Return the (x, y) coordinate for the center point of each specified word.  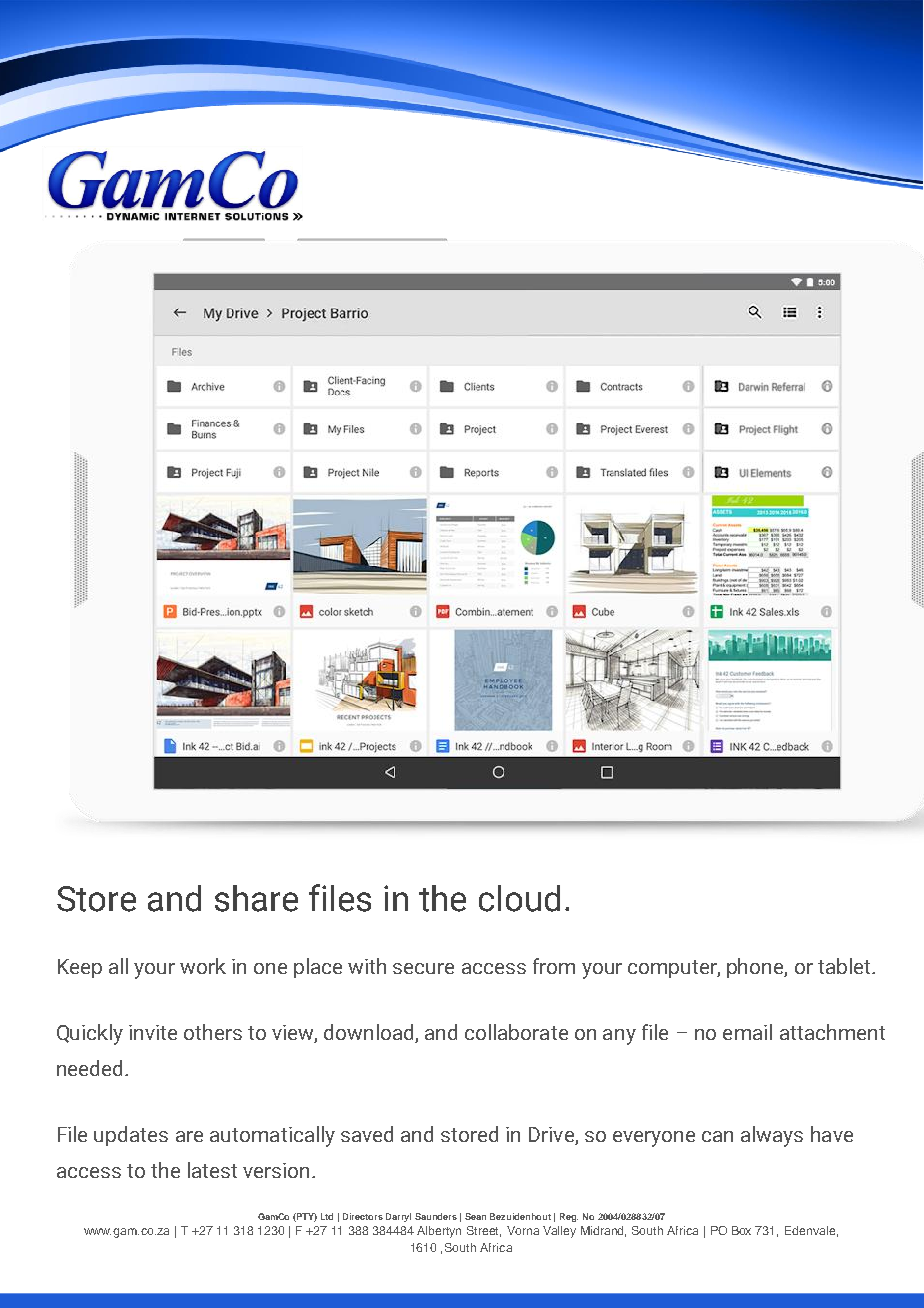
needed (89, 1068)
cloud (519, 898)
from (554, 966)
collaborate (516, 1032)
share (256, 898)
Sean (475, 1216)
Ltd (327, 1216)
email (747, 1032)
